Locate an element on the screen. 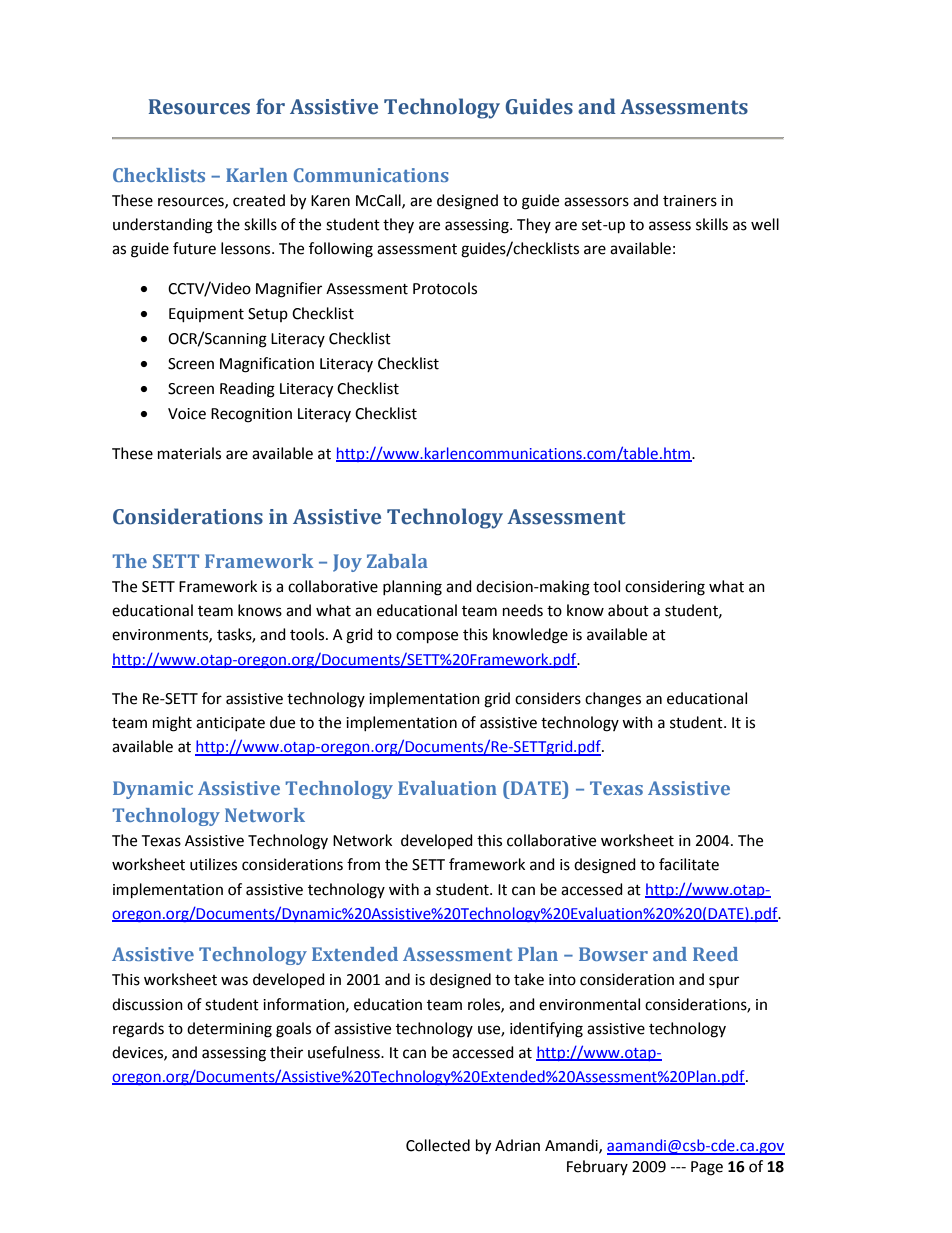 Image resolution: width=952 pixels, height=1233 pixels. trainers is located at coordinates (690, 201).
